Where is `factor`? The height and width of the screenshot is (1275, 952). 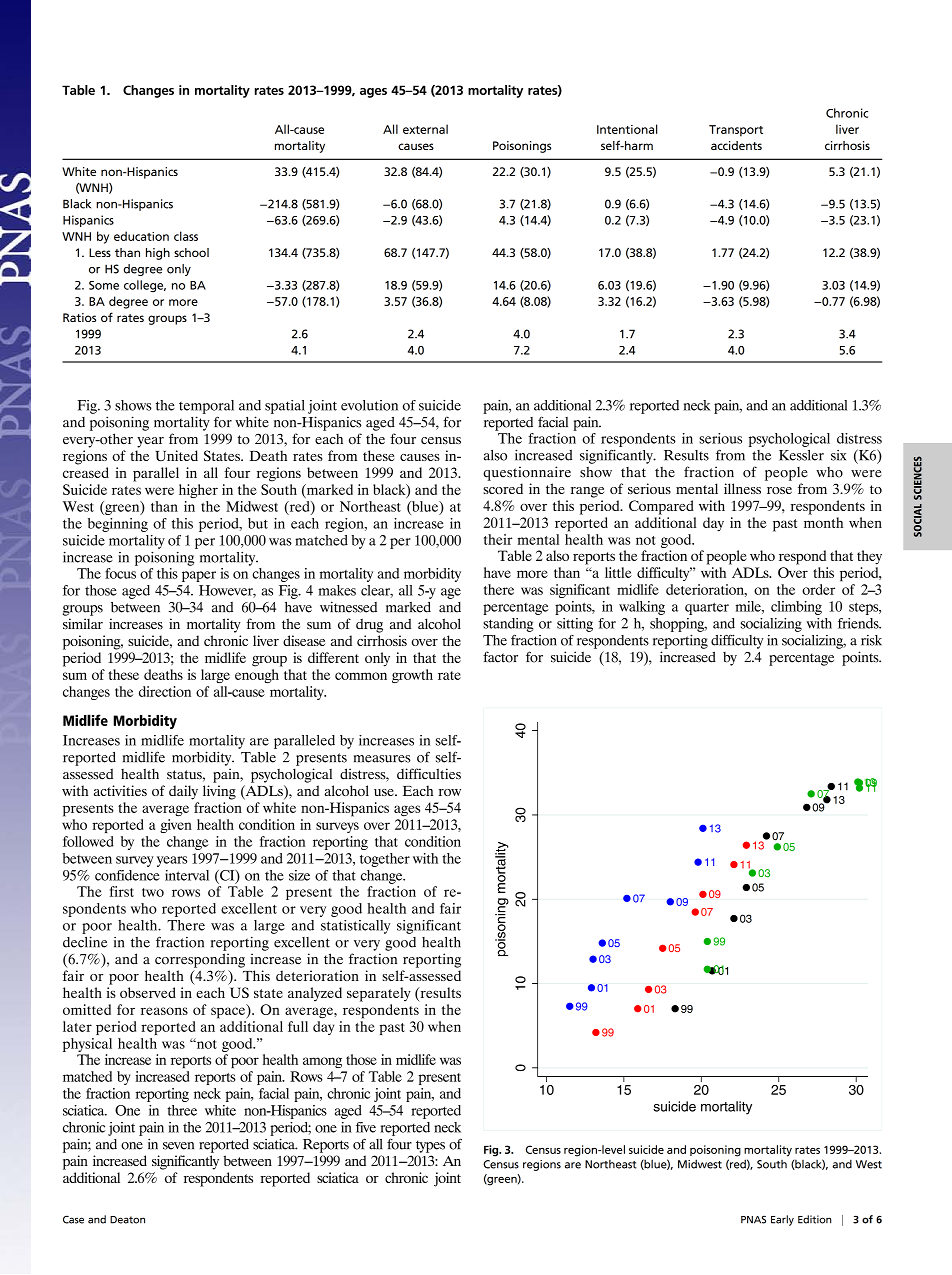
factor is located at coordinates (500, 657).
